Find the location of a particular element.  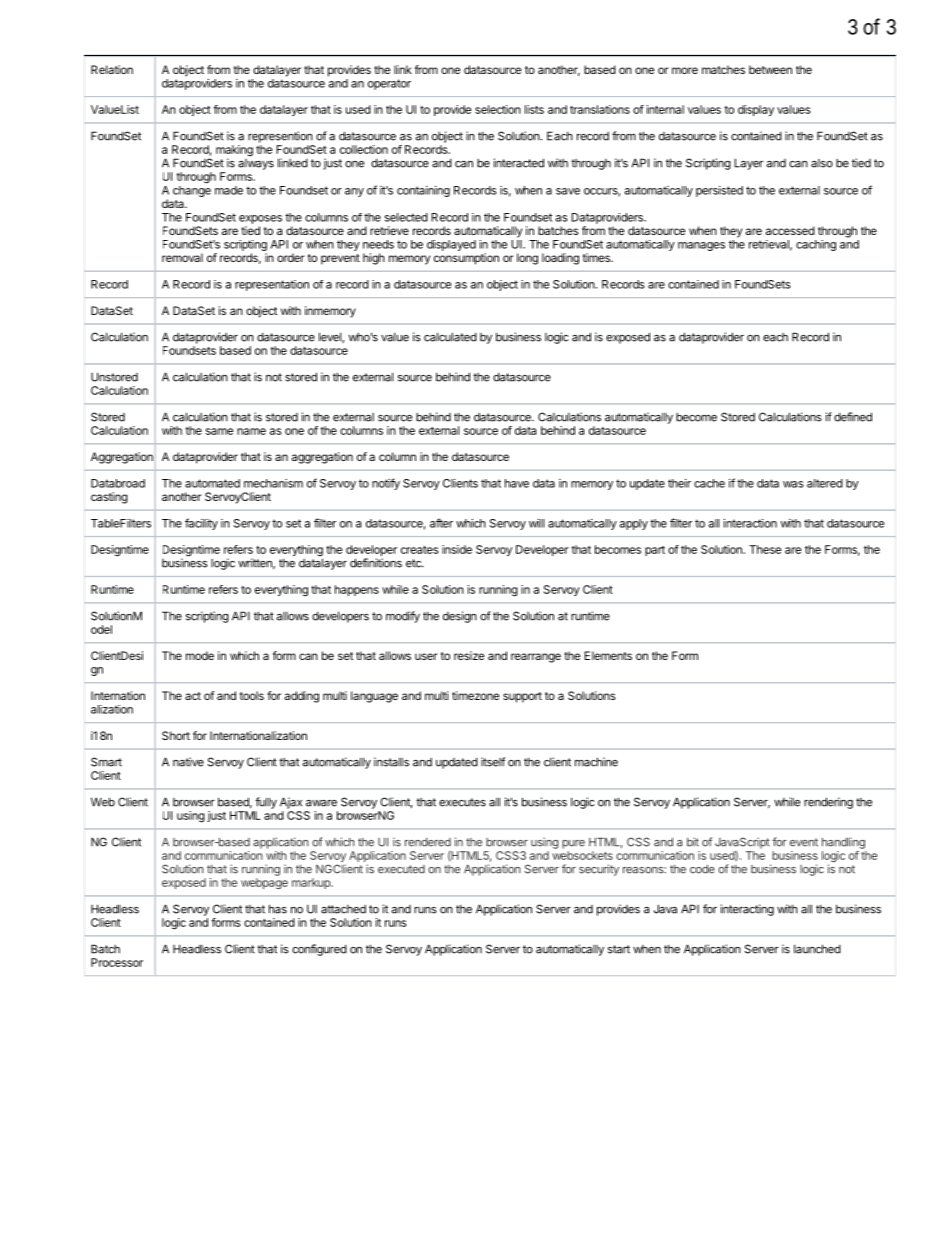

same is located at coordinates (220, 431).
